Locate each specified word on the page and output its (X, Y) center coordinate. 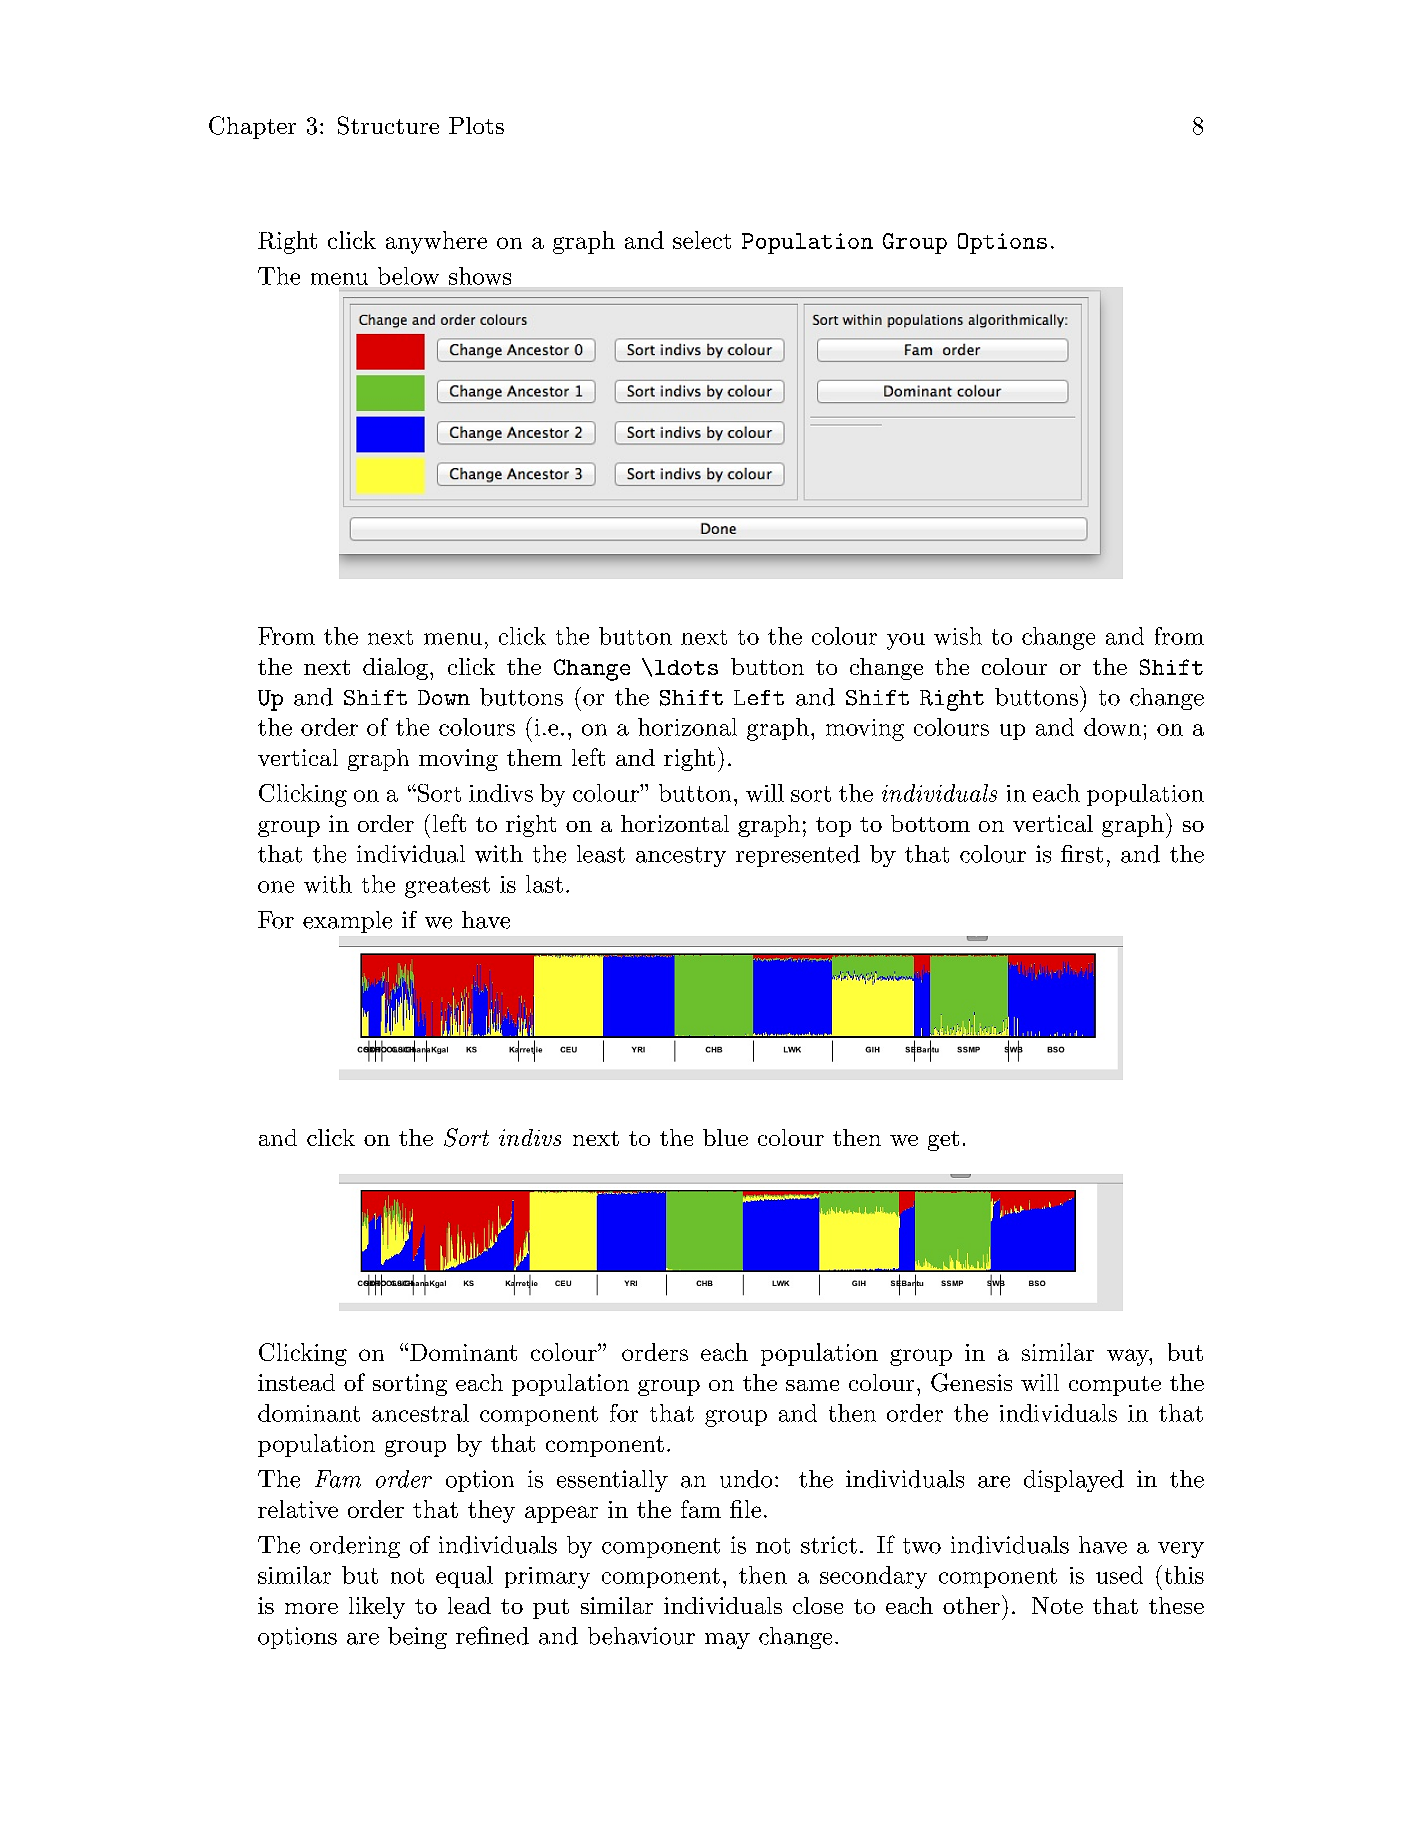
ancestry (681, 857)
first (1082, 854)
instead (296, 1382)
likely (377, 1608)
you (906, 641)
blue (725, 1137)
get (943, 1141)
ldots (686, 667)
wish (958, 636)
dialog (395, 669)
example (347, 922)
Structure (388, 125)
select (702, 240)
